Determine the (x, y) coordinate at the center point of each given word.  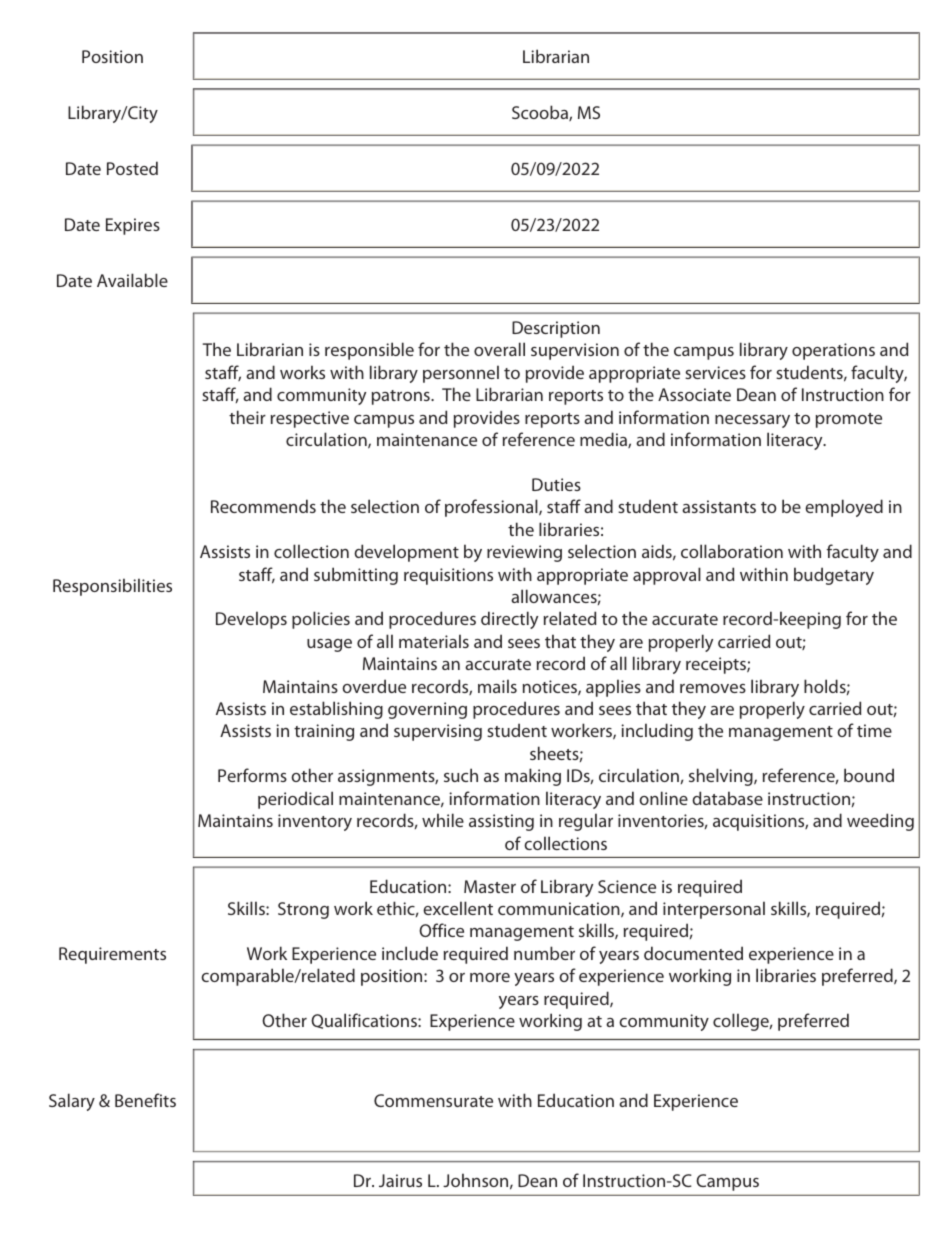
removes (713, 688)
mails (497, 686)
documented (693, 953)
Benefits (145, 1100)
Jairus (400, 1180)
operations (833, 351)
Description (556, 329)
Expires (133, 226)
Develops (251, 620)
